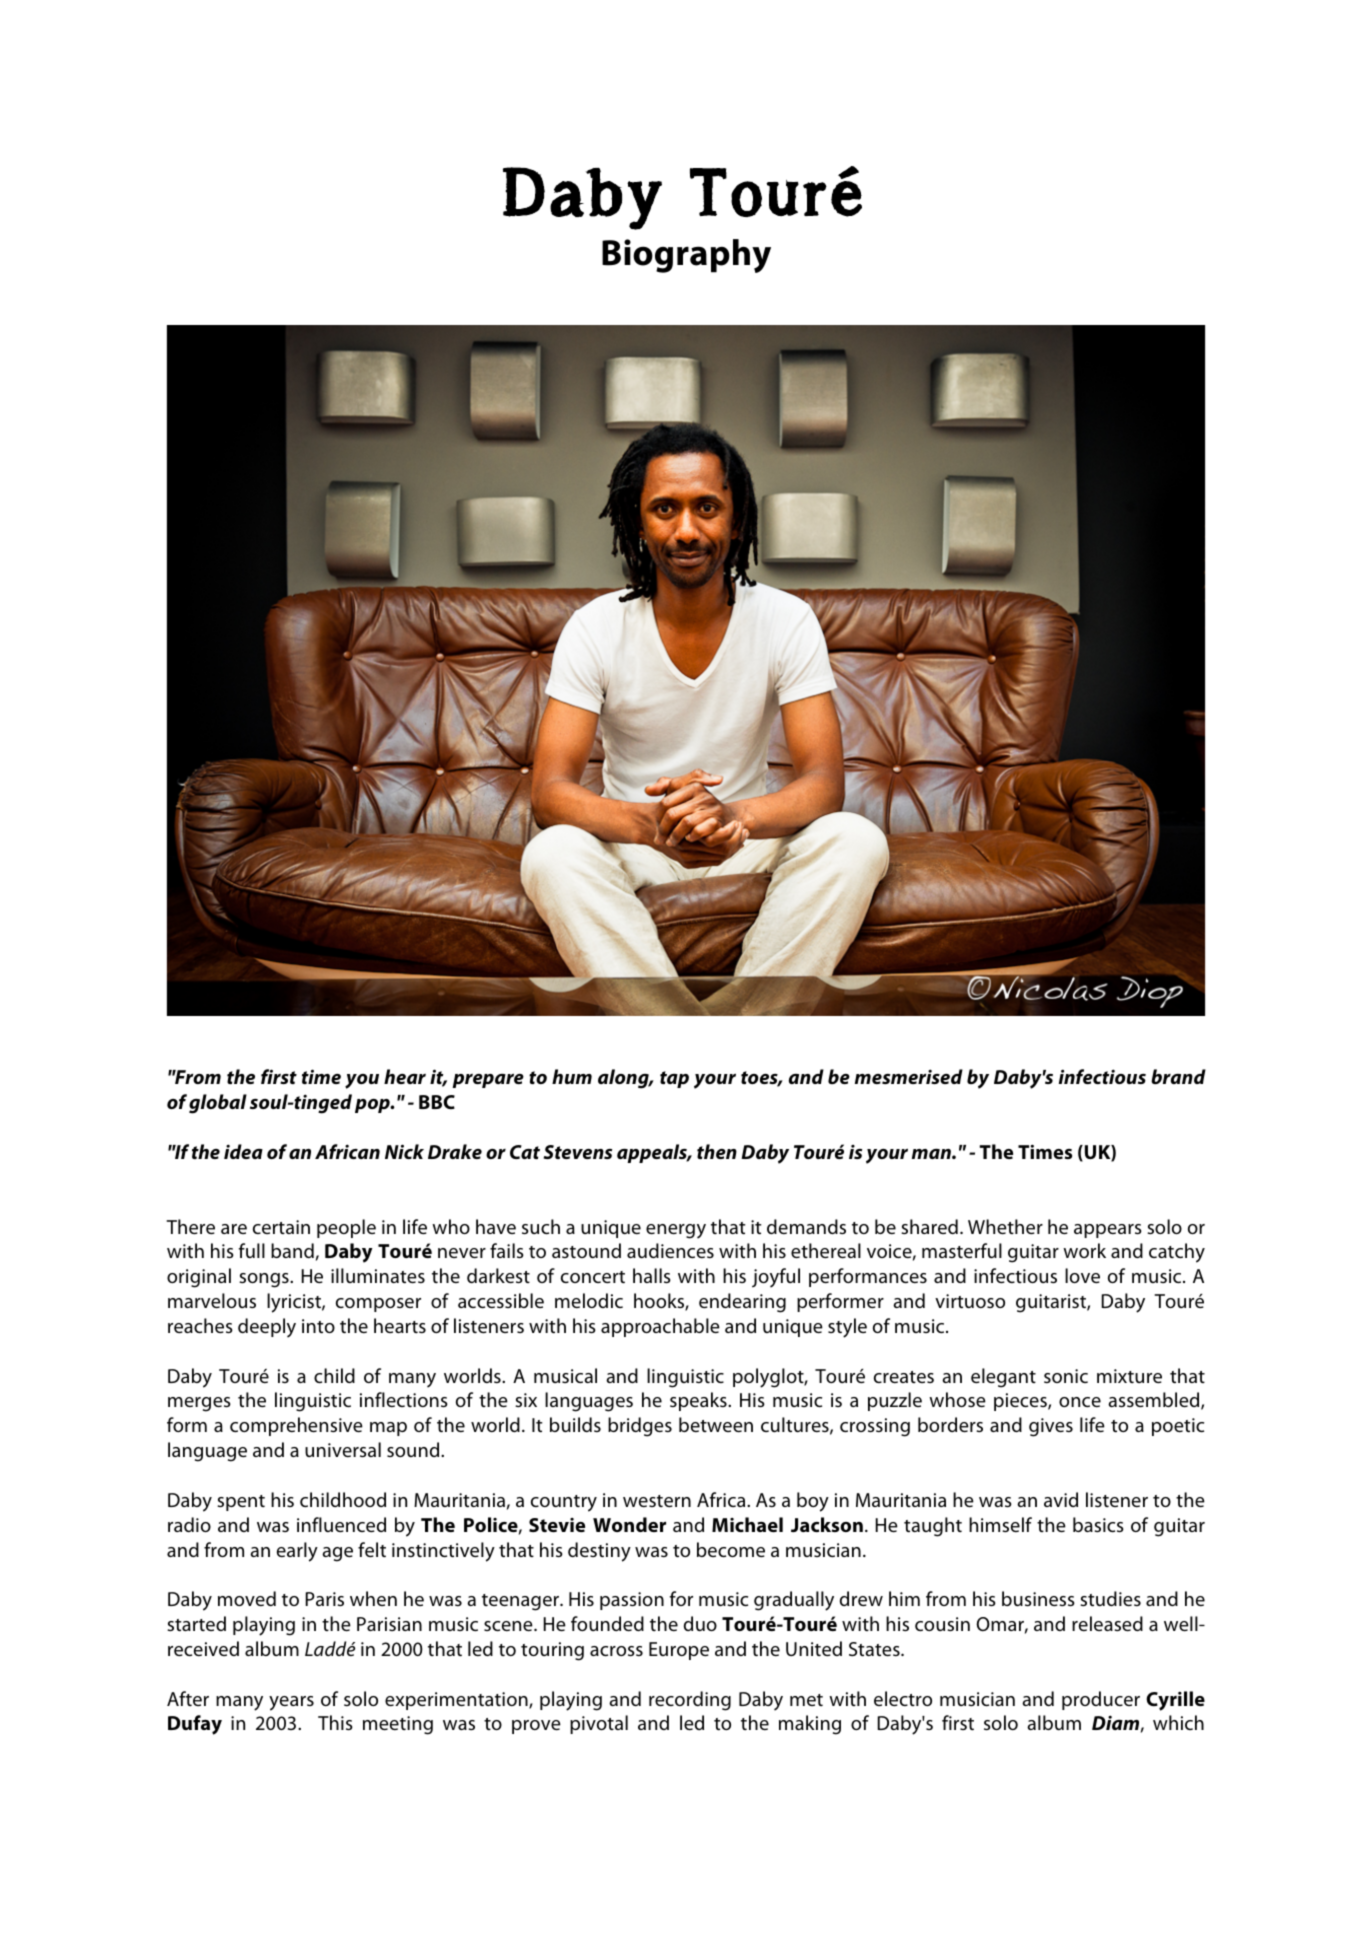 The height and width of the page is (1937, 1369). What do you see at coordinates (674, 1079) in the page?
I see `tap` at bounding box center [674, 1079].
